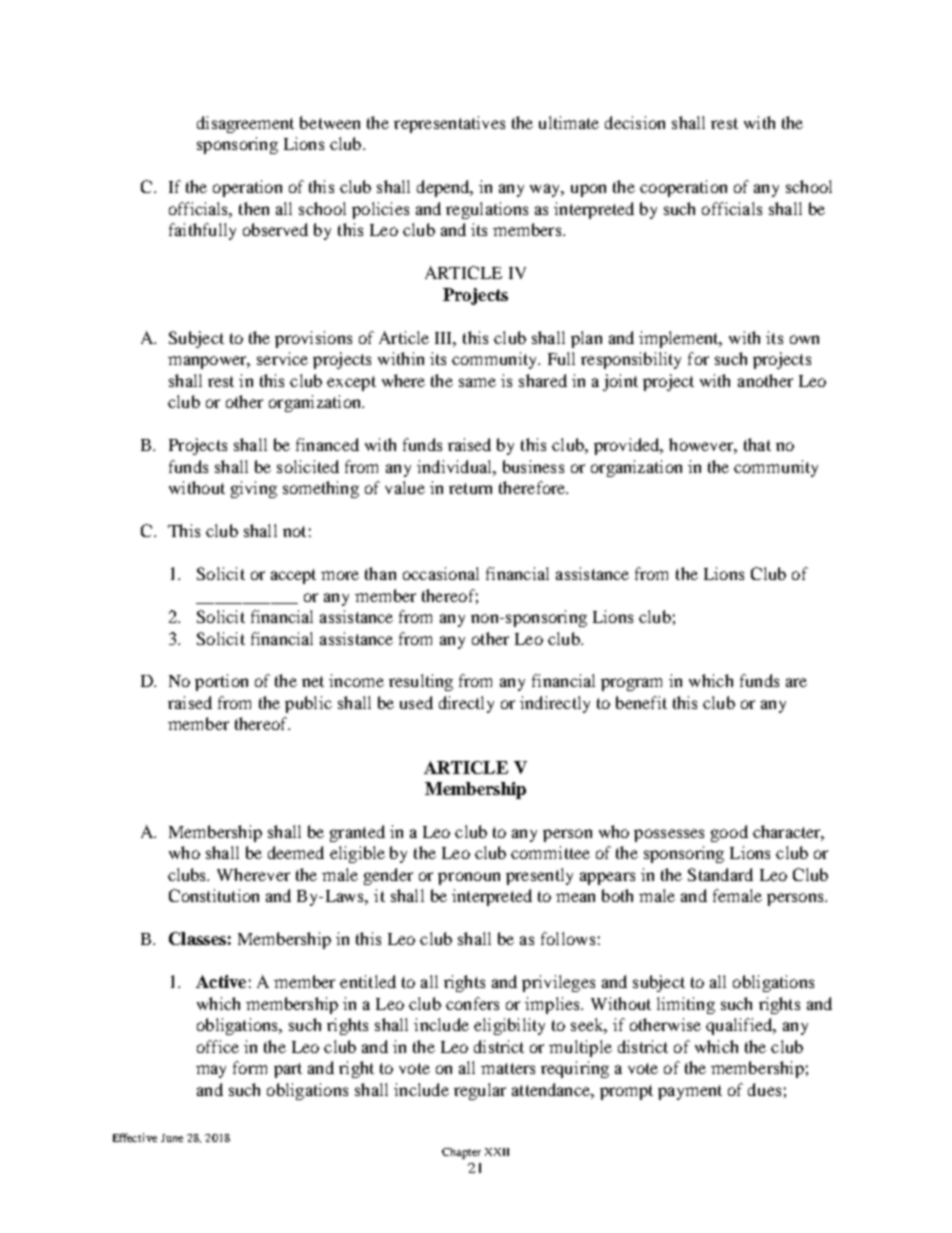 The height and width of the image is (1233, 952). Describe the element at coordinates (631, 684) in the image. I see `program` at that location.
